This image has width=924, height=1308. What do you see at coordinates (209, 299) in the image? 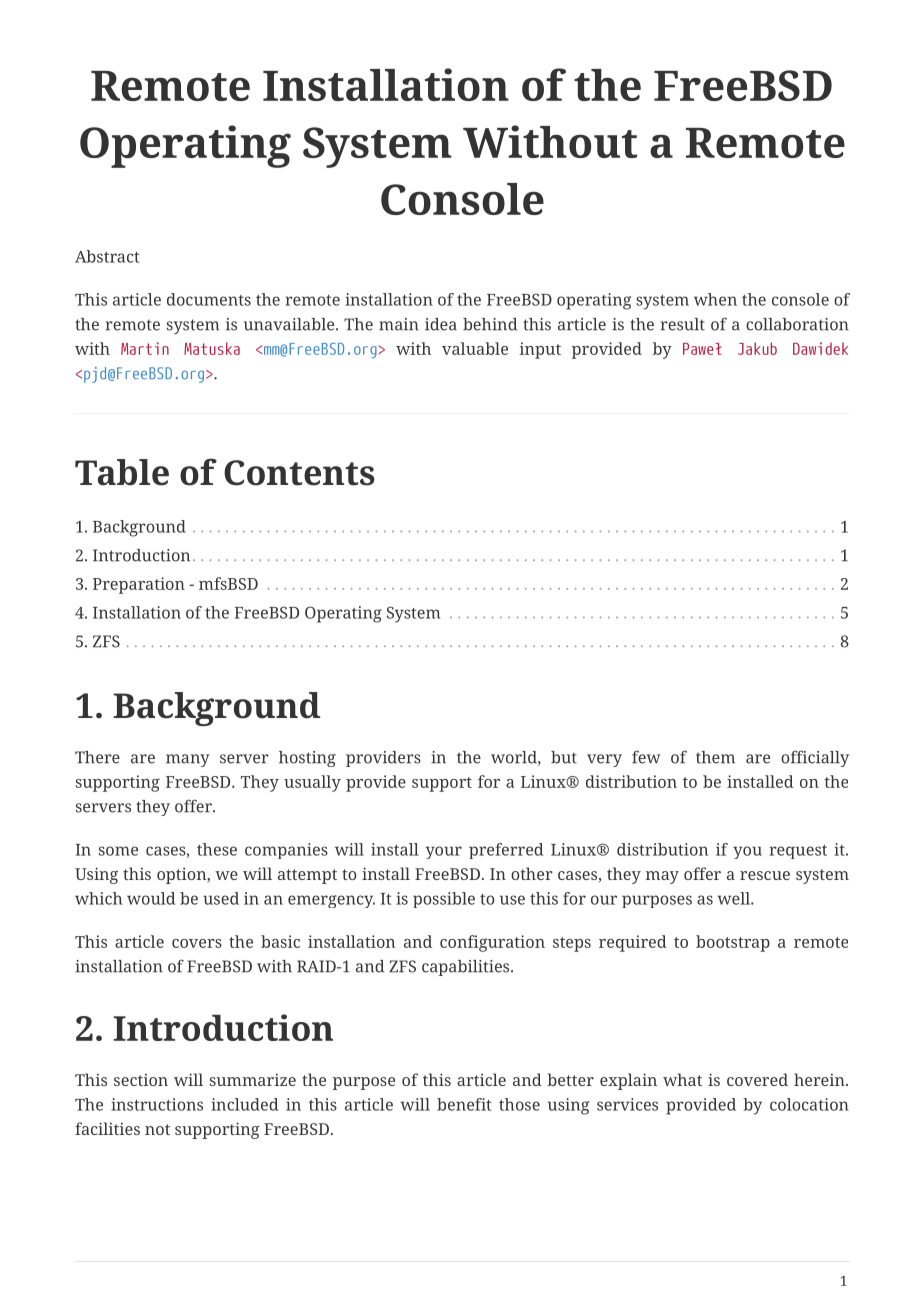
I see `documents` at bounding box center [209, 299].
